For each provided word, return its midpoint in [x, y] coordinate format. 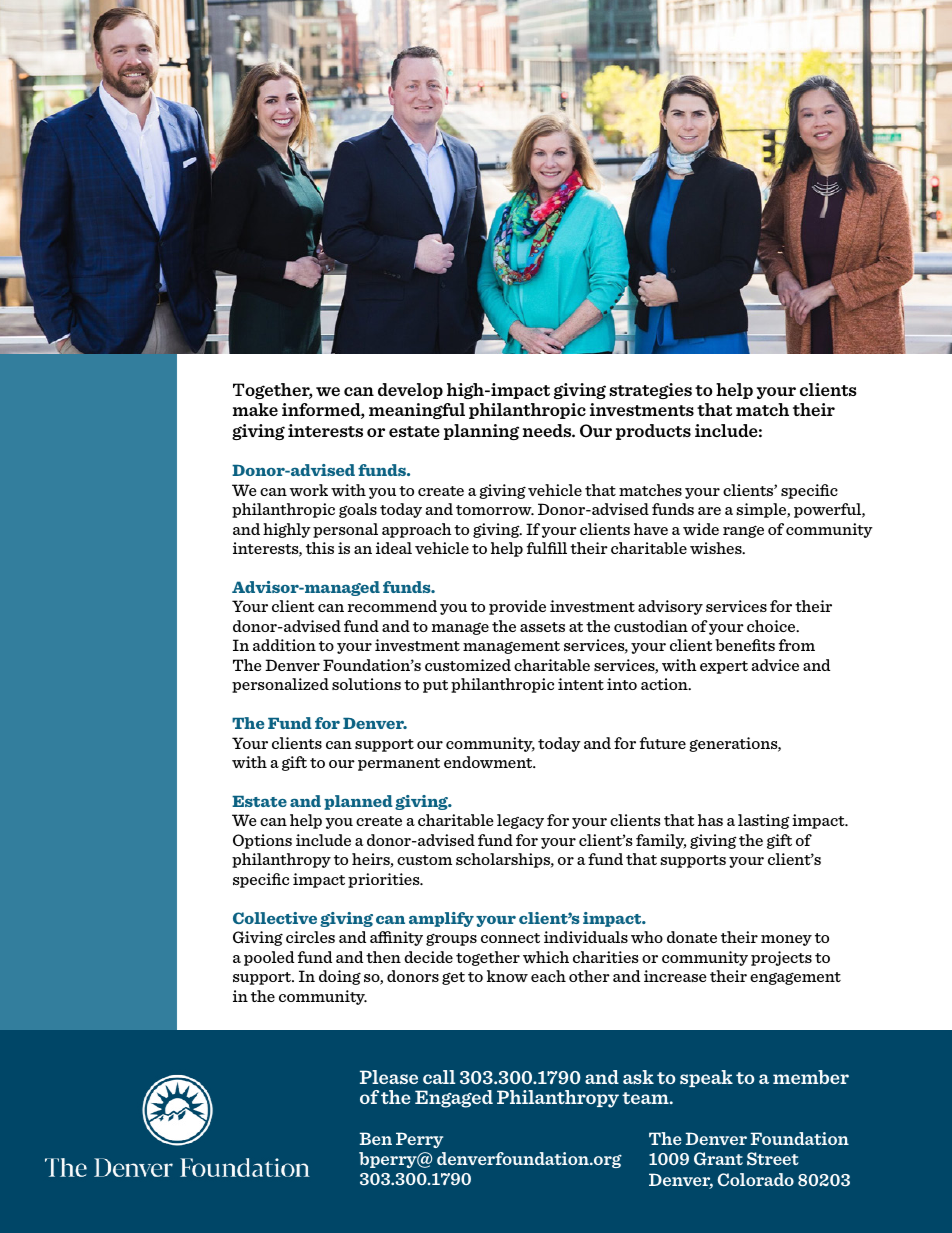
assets [542, 627]
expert [724, 667]
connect [510, 938]
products [653, 432]
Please [389, 1077]
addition [284, 645]
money [786, 940]
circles [310, 937]
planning [481, 432]
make [255, 409]
